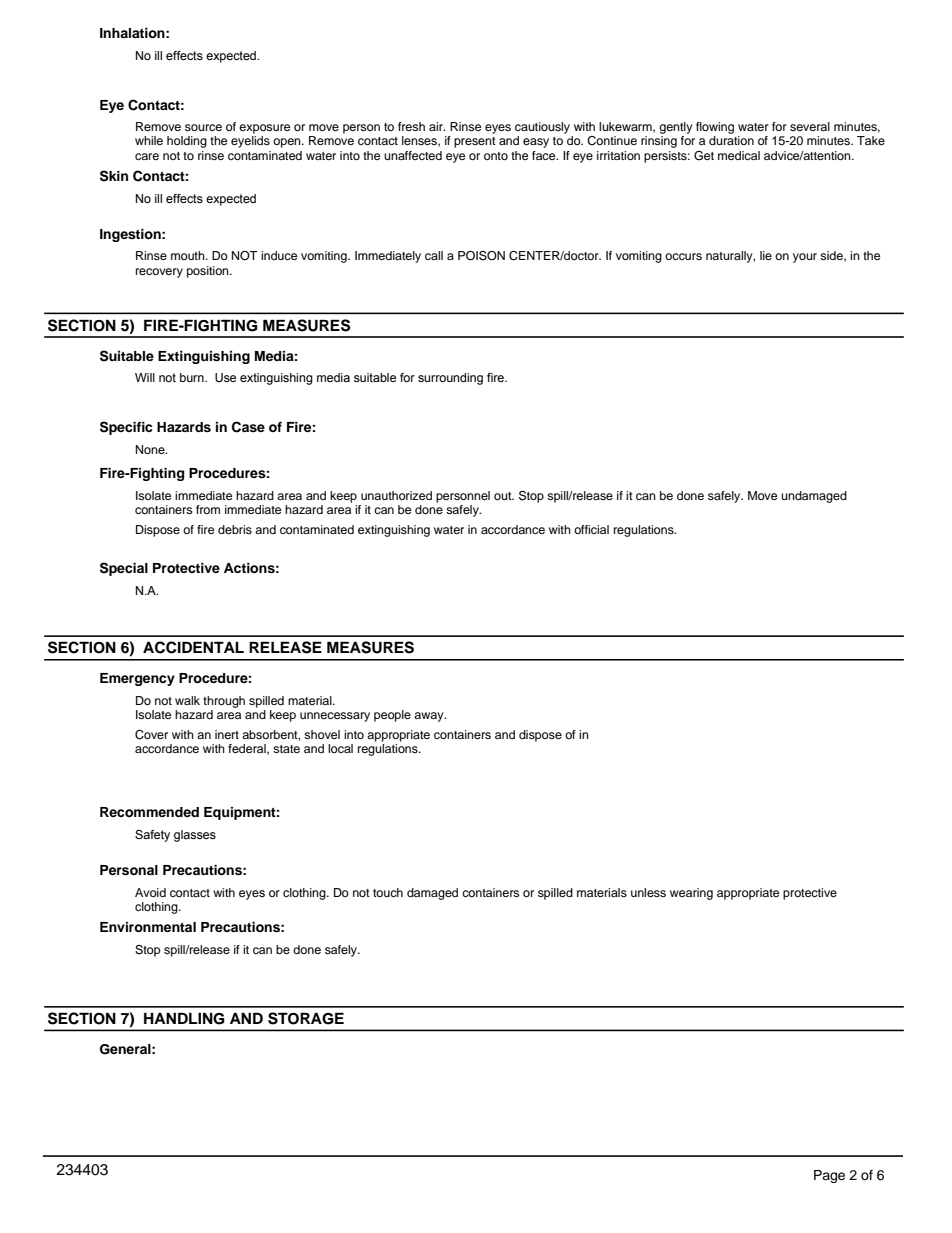 The width and height of the screenshot is (952, 1233). Describe the element at coordinates (496, 156) in the screenshot. I see `onto` at that location.
